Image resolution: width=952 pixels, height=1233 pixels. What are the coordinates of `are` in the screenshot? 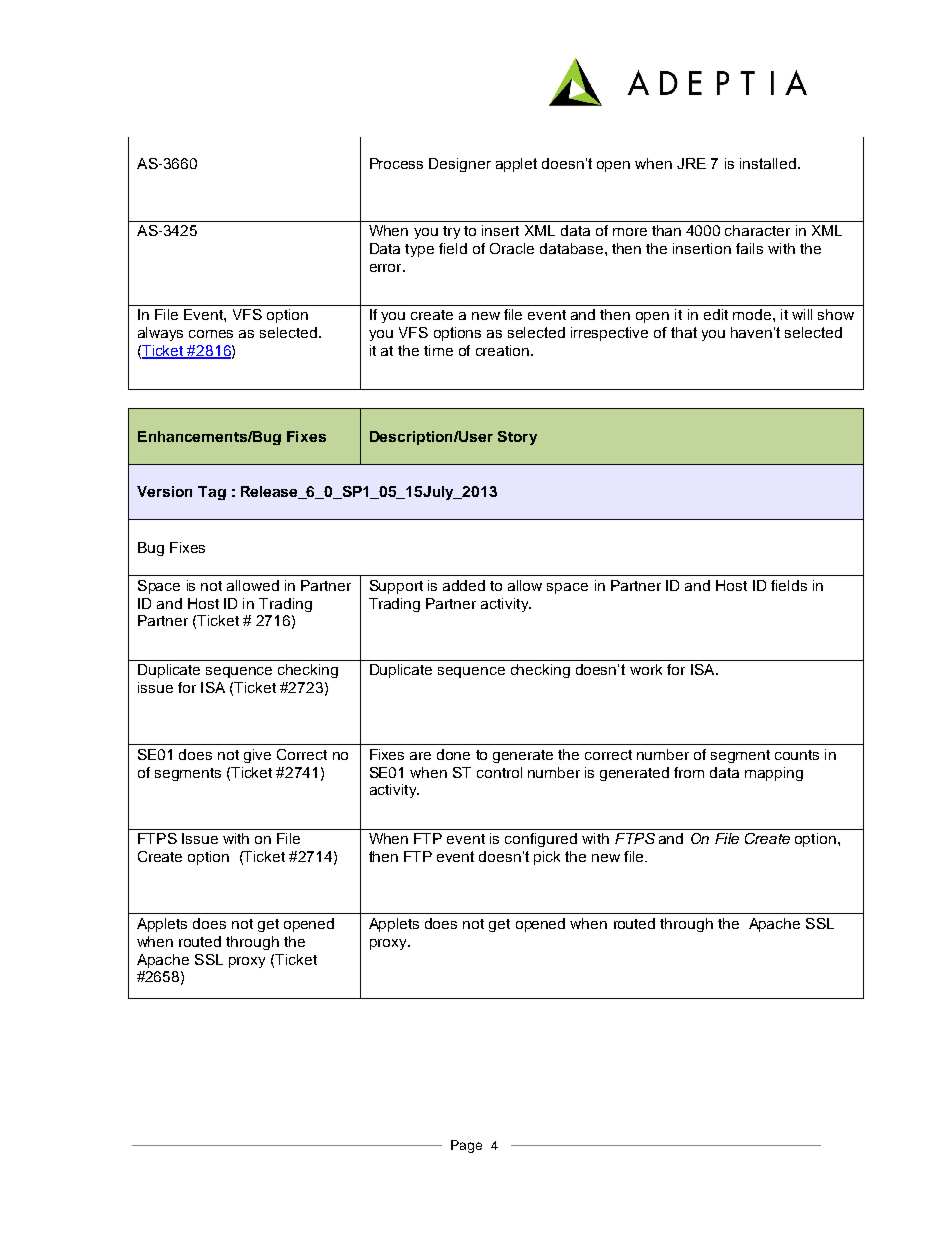 It's located at (420, 756).
